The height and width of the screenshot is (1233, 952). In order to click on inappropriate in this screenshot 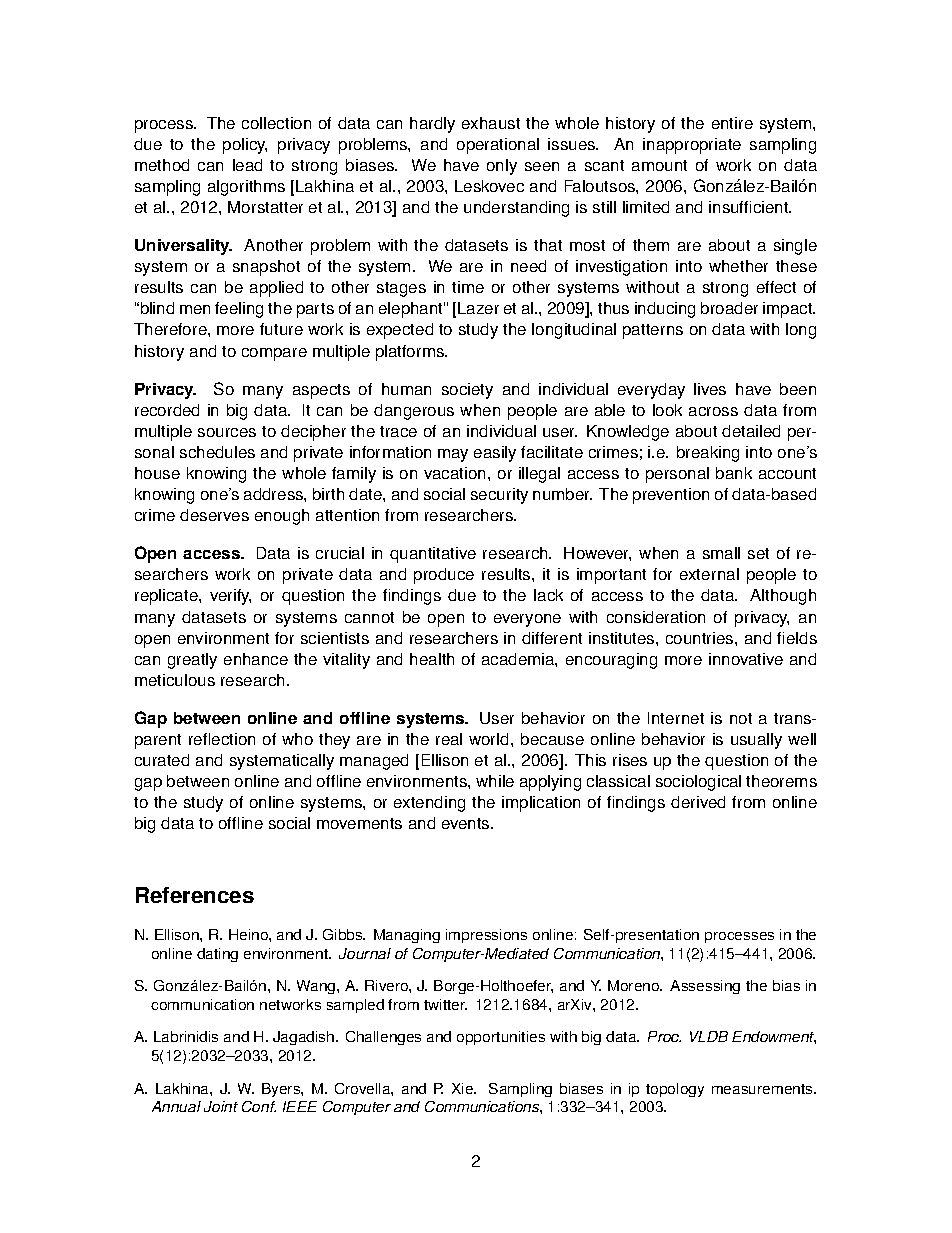, I will do `click(692, 146)`.
